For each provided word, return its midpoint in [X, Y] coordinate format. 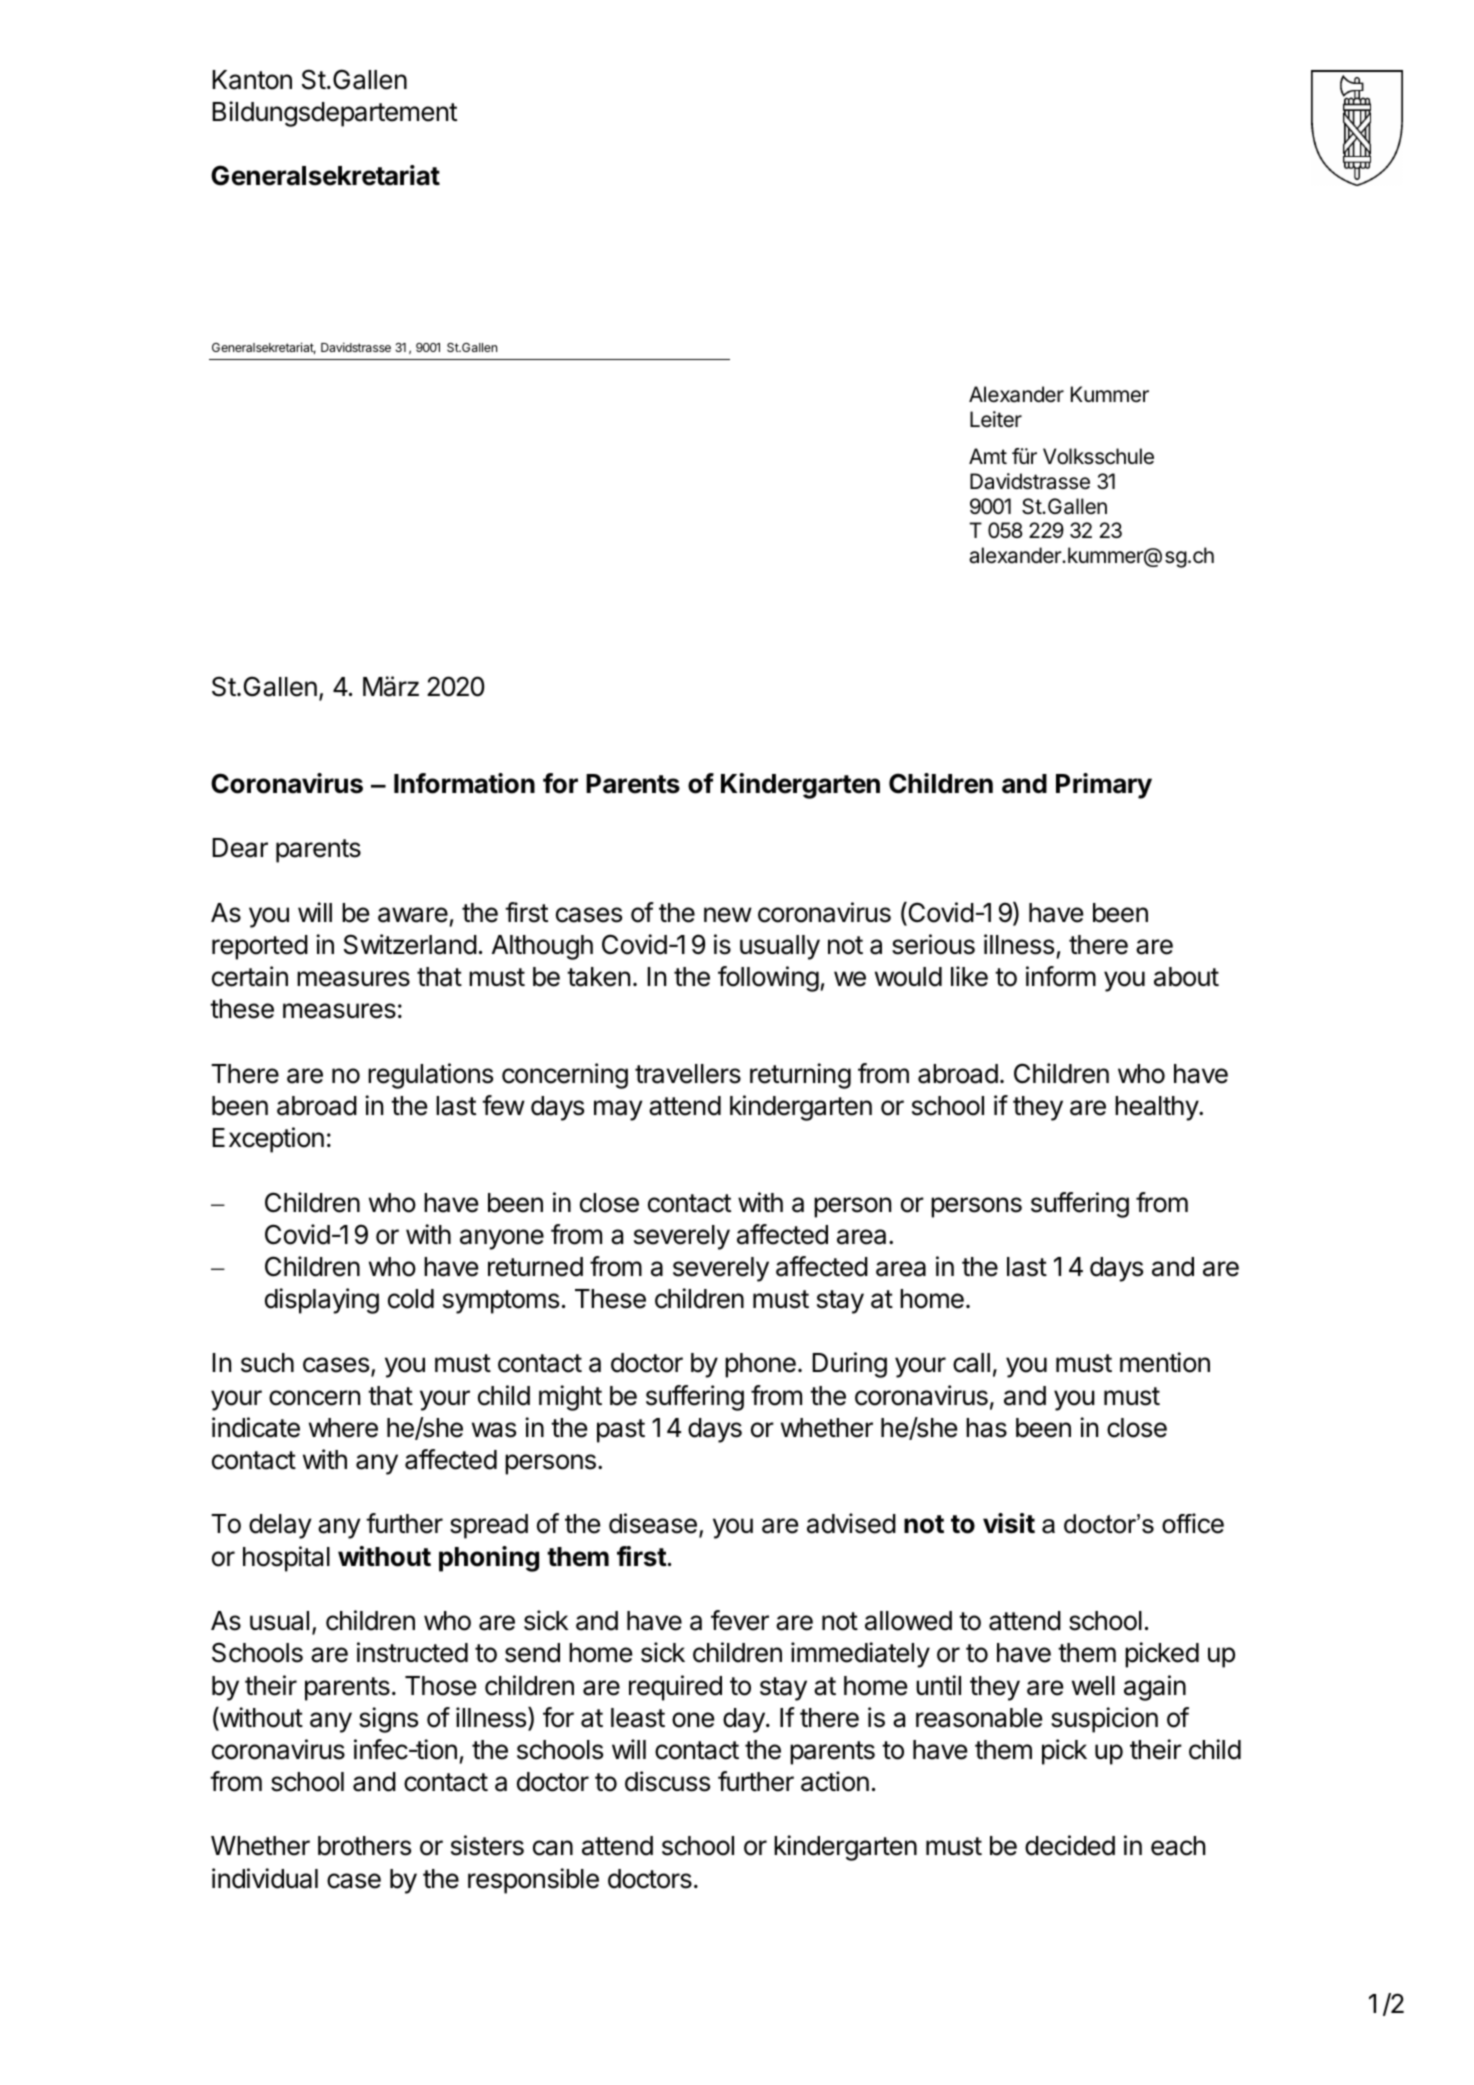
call [971, 1363]
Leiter [996, 419]
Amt [988, 456]
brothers [364, 1846]
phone [760, 1365]
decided [1070, 1845]
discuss [667, 1781]
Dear [240, 848]
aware [413, 915]
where [343, 1428]
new [728, 915]
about [1186, 977]
